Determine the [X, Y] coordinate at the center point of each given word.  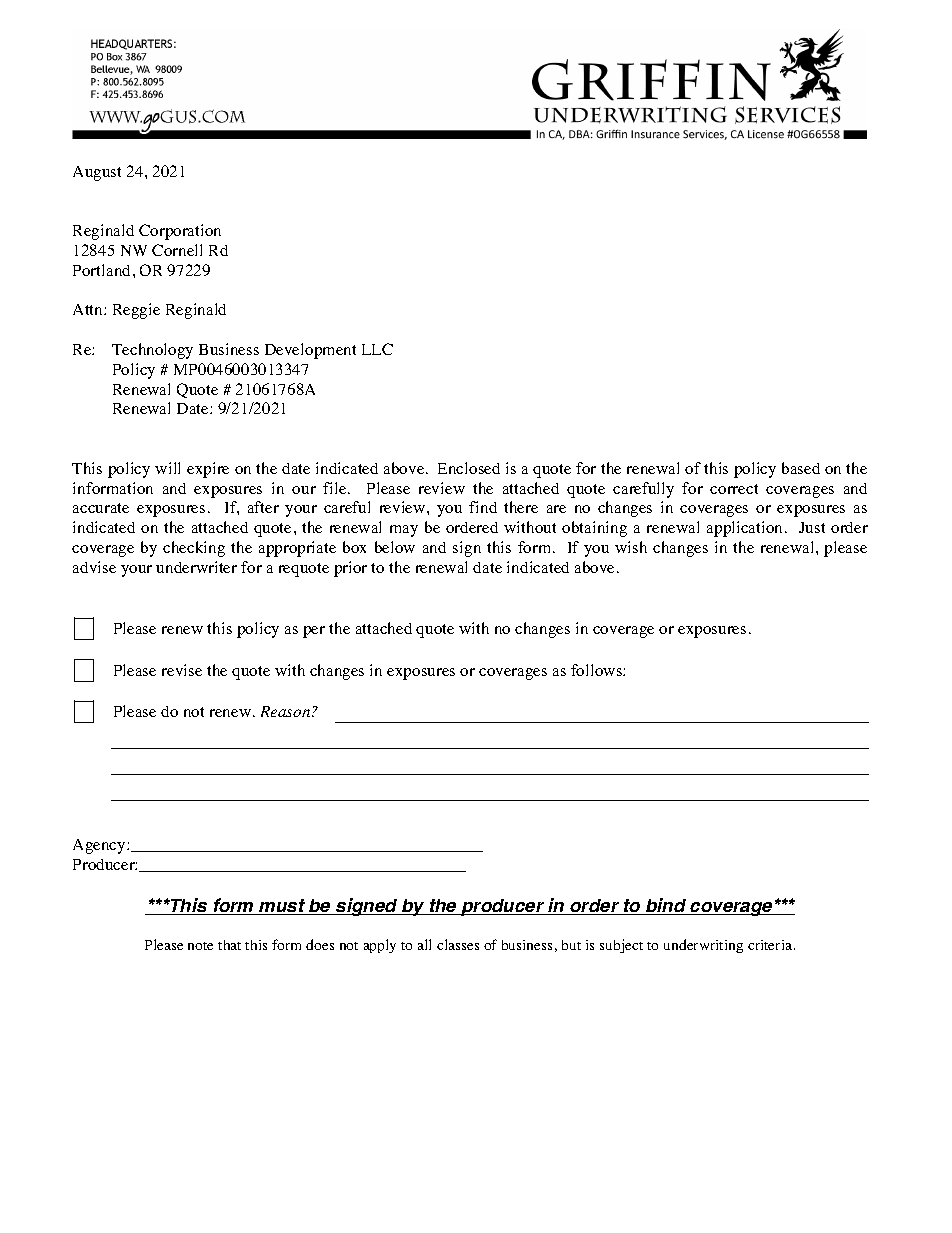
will [167, 468]
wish [631, 547]
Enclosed [469, 468]
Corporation [180, 232]
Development [310, 351]
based [801, 468]
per [314, 632]
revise [182, 670]
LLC [377, 349]
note [200, 946]
